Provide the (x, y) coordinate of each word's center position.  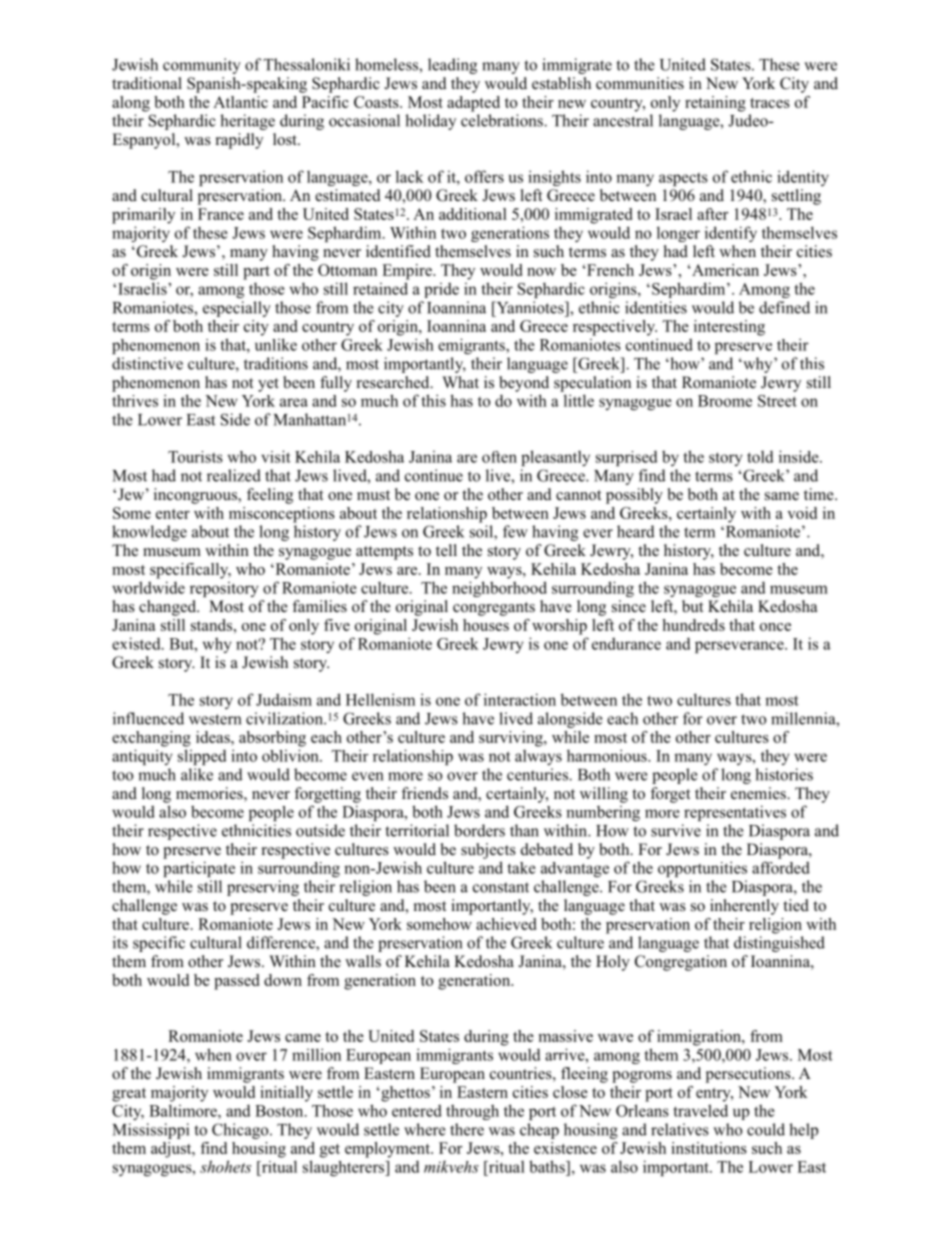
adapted (473, 104)
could (766, 1129)
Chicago (241, 1131)
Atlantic (240, 102)
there (467, 1129)
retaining (715, 104)
